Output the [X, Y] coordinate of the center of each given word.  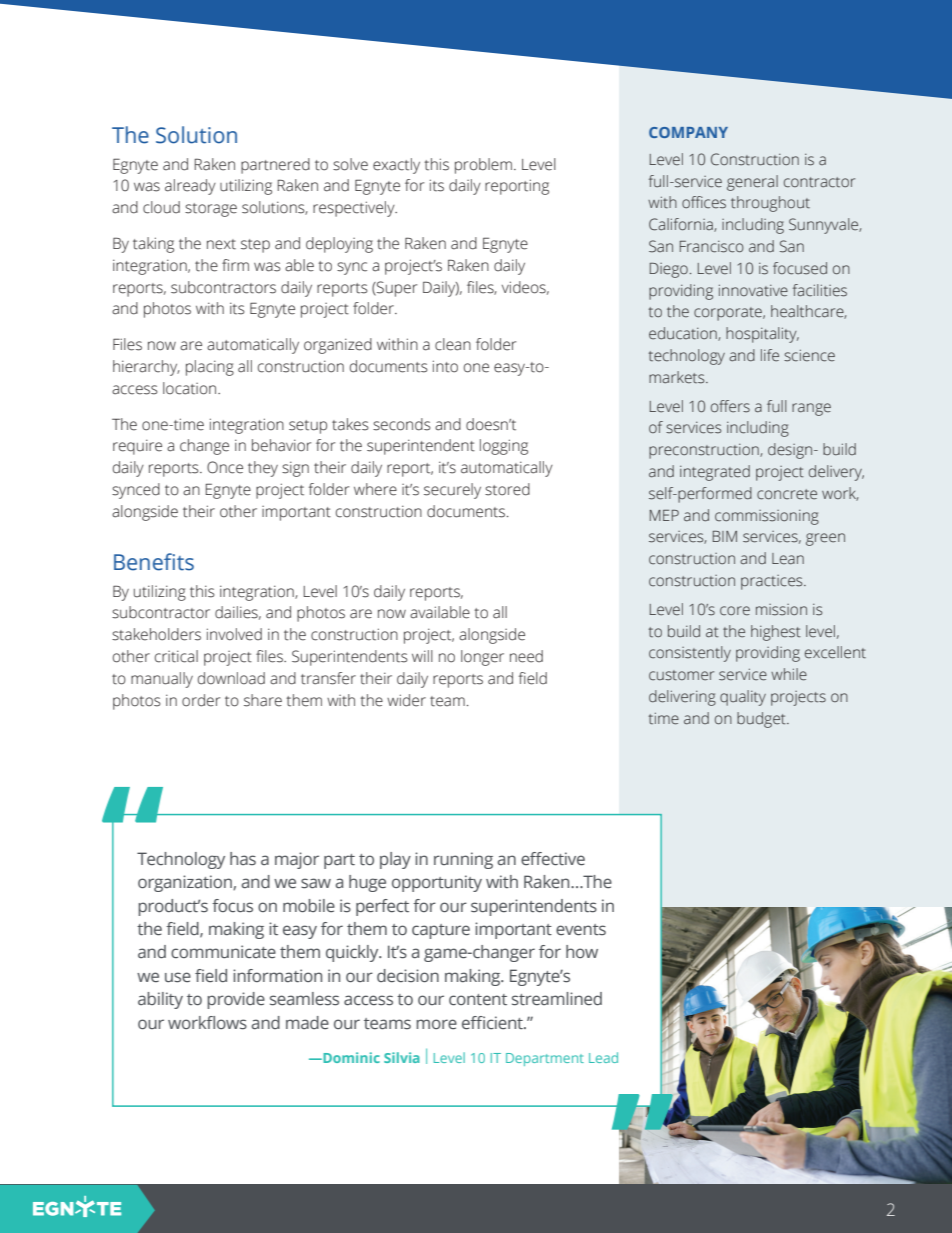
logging [504, 447]
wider [406, 700]
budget [762, 720]
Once [225, 467]
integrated [715, 473]
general [752, 183]
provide [236, 1000]
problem [483, 166]
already [190, 187]
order [201, 700]
